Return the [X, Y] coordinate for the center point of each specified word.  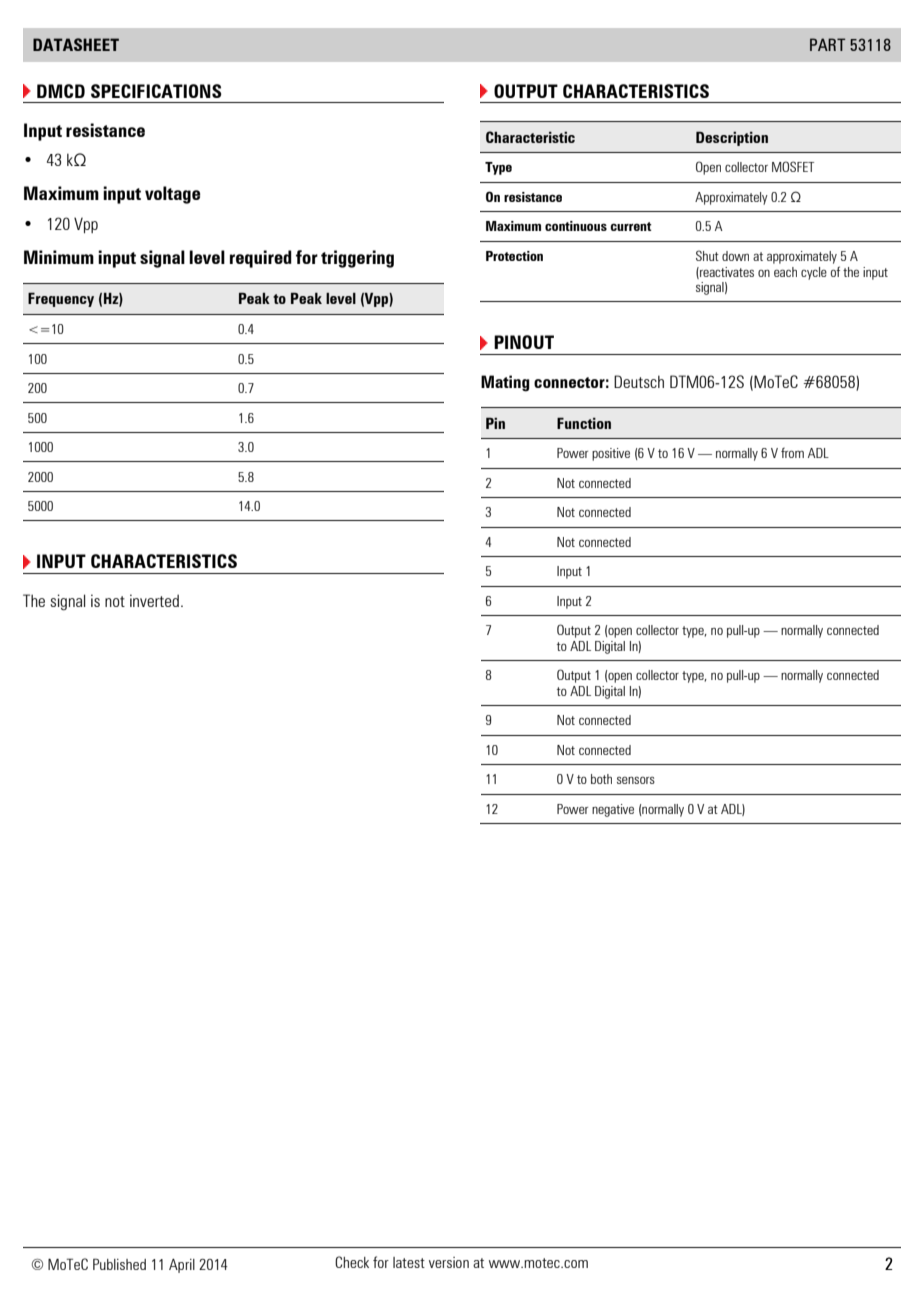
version [449, 1262]
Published [119, 1264]
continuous [576, 226]
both [601, 779]
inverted [154, 600]
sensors [636, 780]
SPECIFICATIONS [156, 91]
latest [409, 1262]
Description [732, 139]
